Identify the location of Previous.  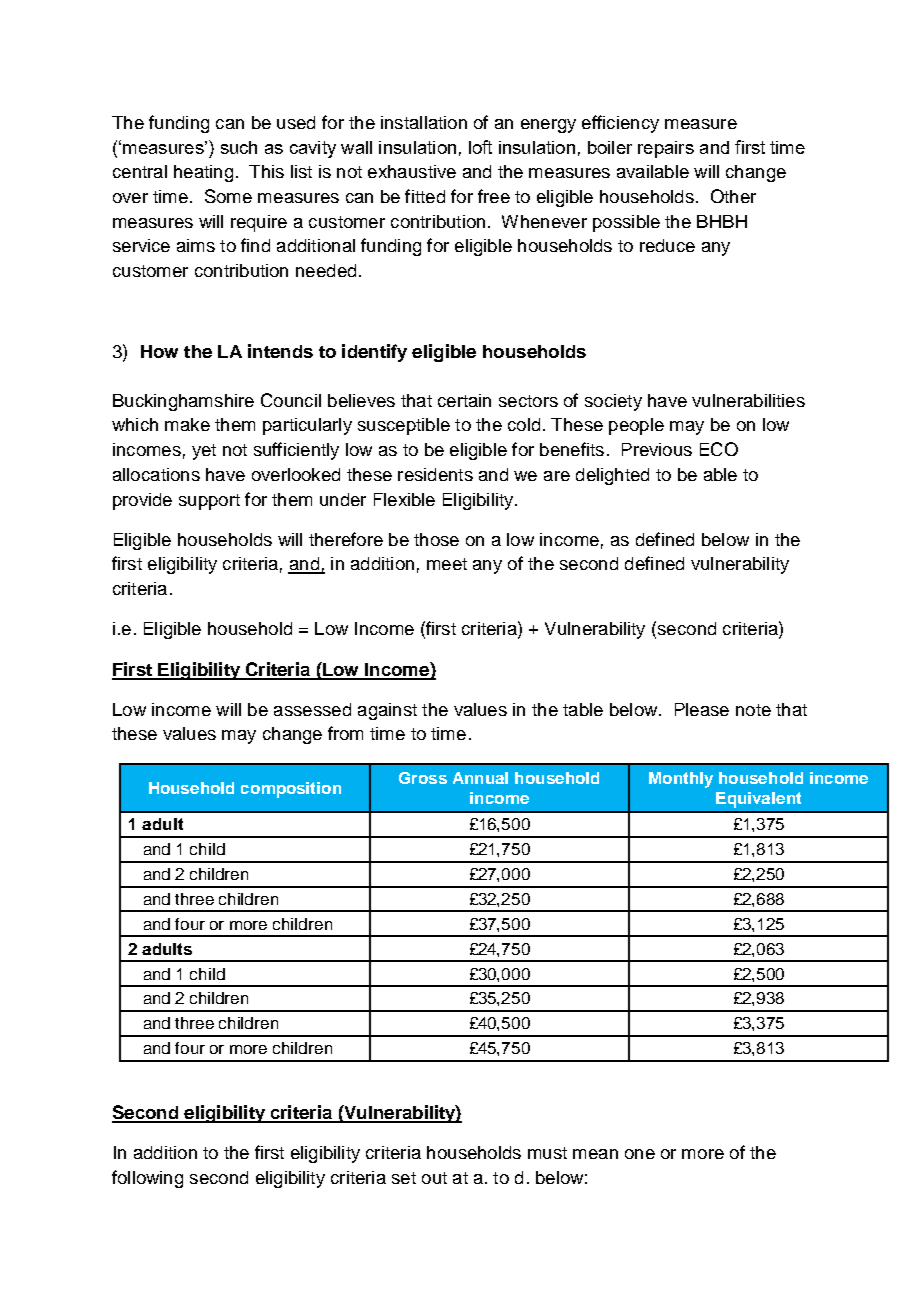
(657, 449).
